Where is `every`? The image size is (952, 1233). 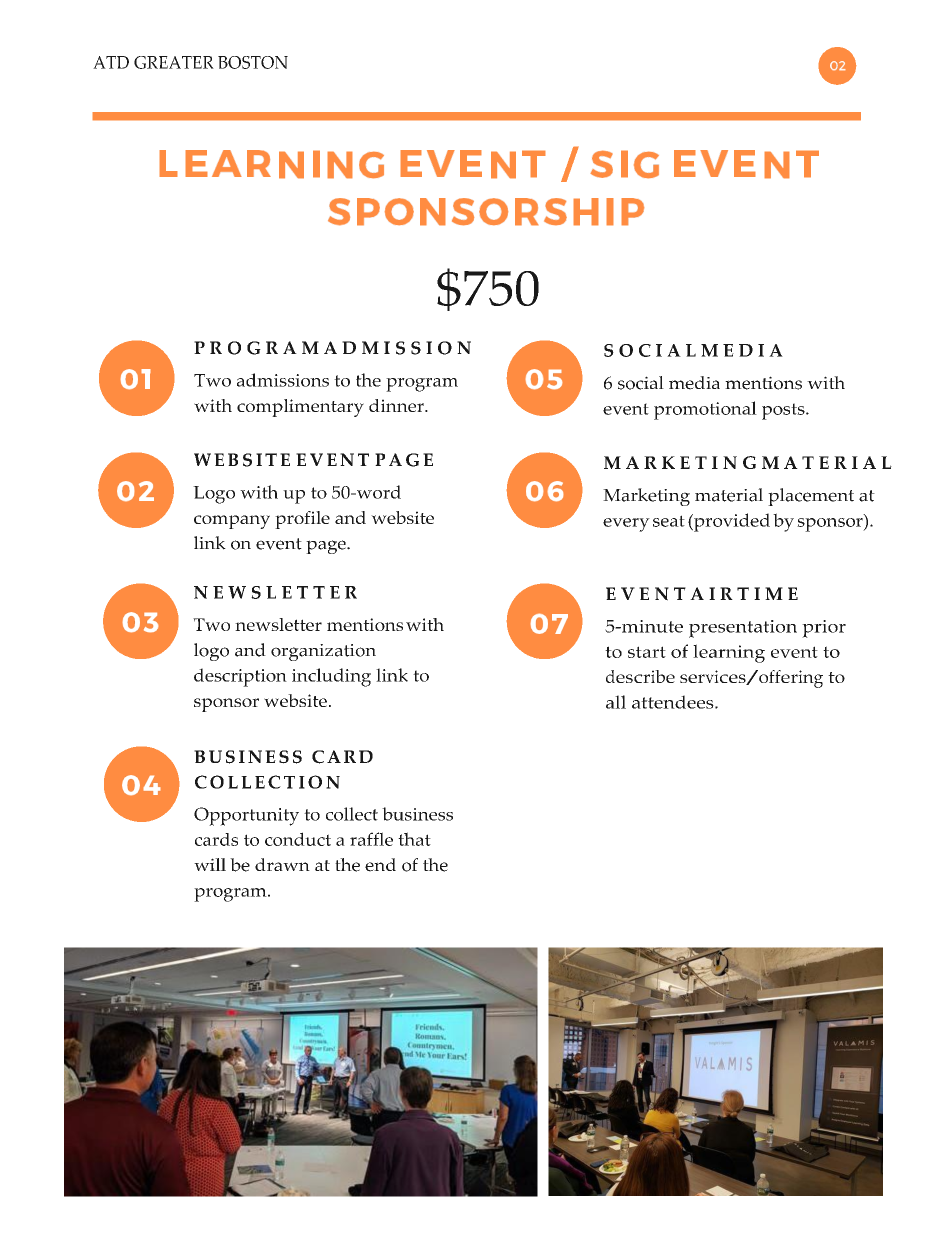 every is located at coordinates (626, 525).
